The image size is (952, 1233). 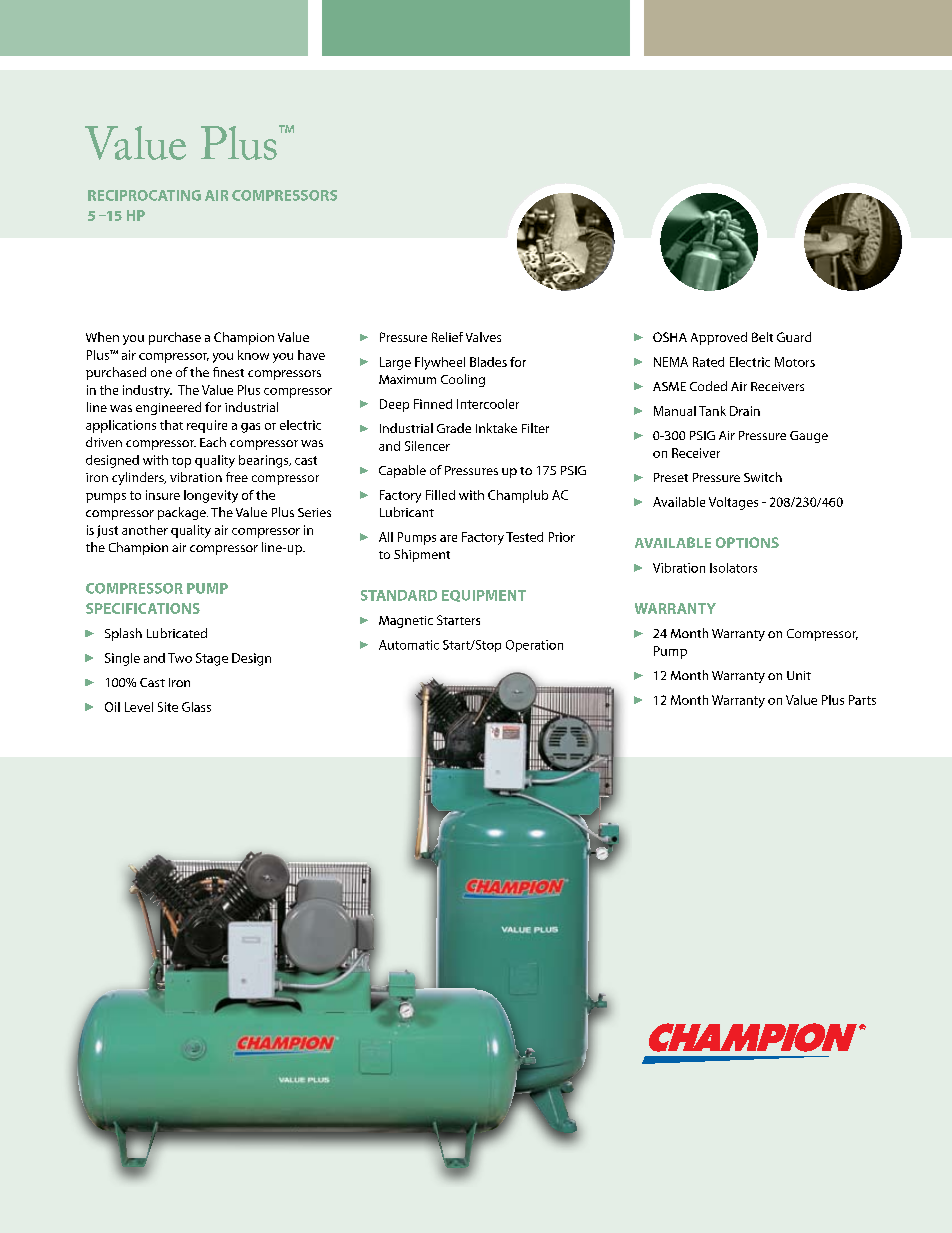 I want to click on Belt, so click(x=762, y=337).
